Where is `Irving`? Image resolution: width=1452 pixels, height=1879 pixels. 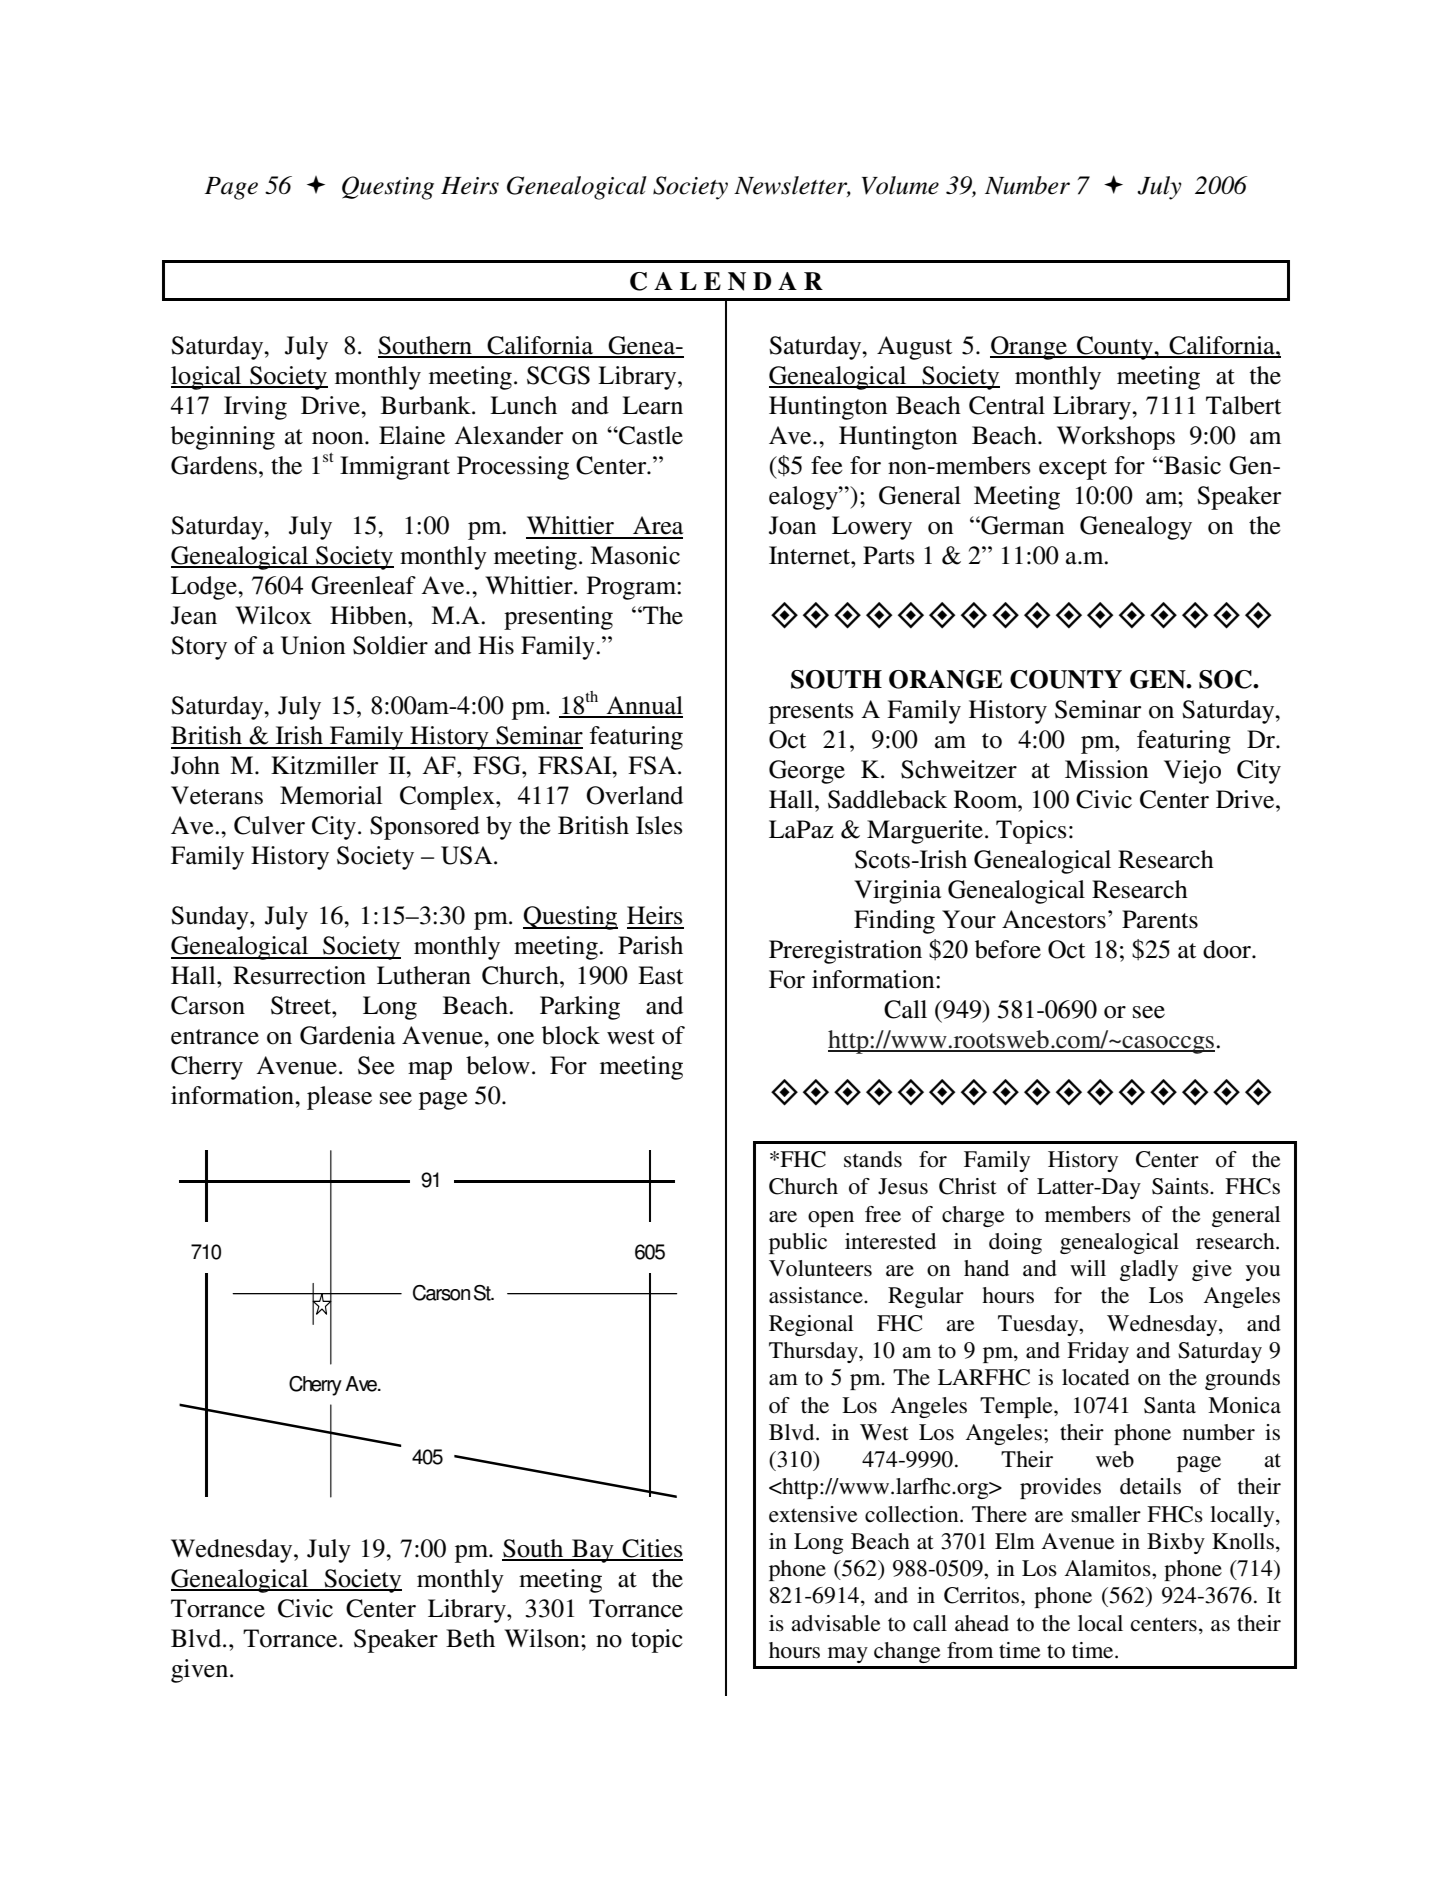 Irving is located at coordinates (255, 408).
